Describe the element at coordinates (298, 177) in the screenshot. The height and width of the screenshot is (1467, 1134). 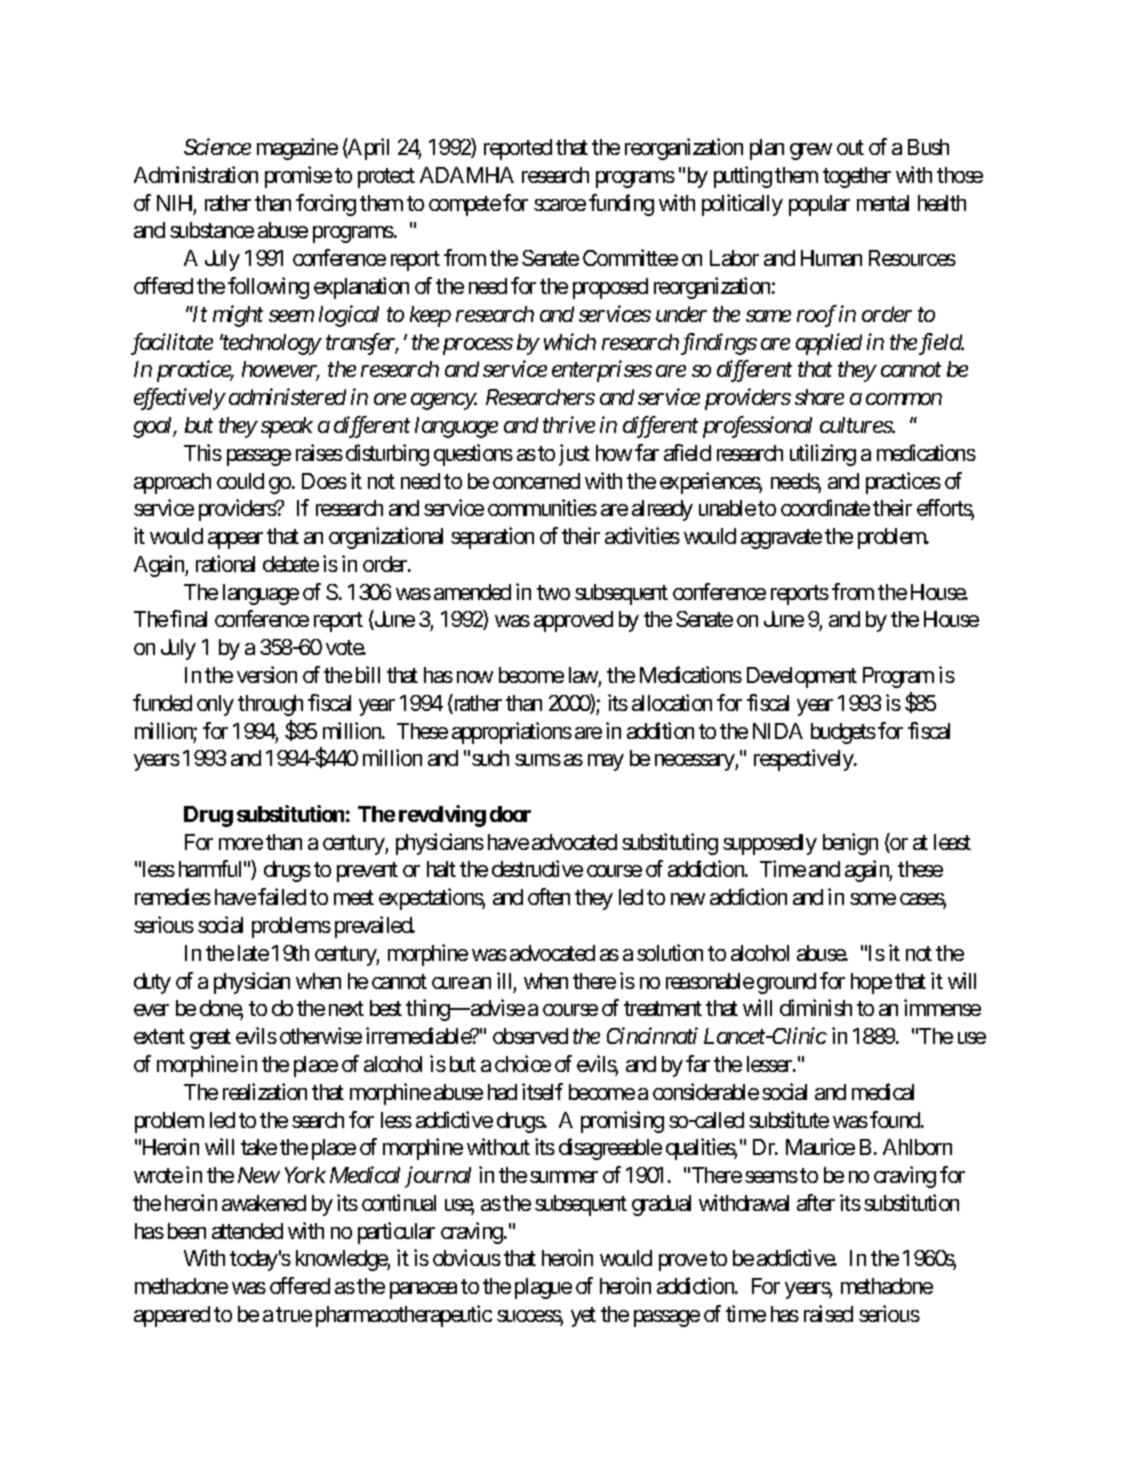
I see `promise` at that location.
